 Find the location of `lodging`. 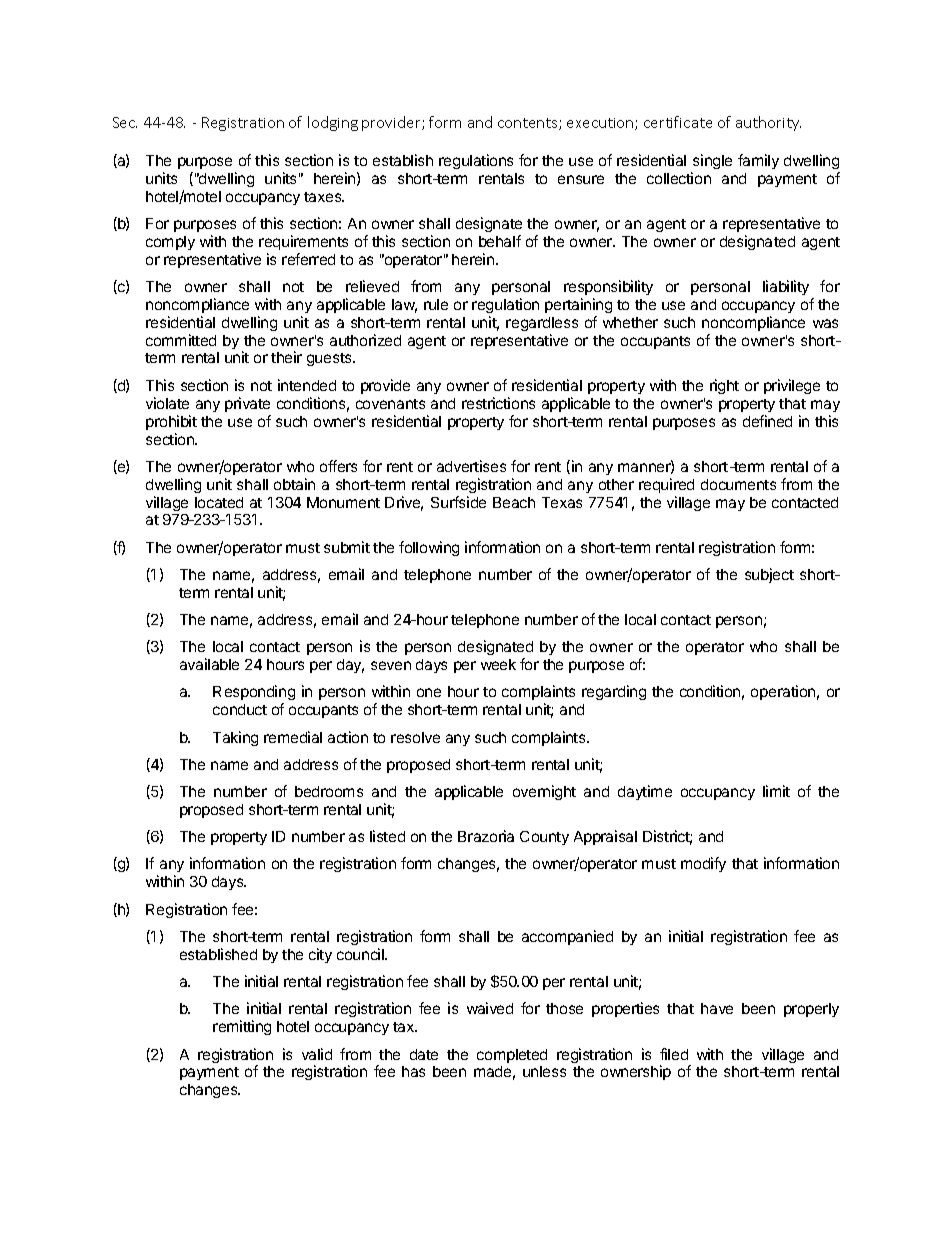

lodging is located at coordinates (333, 123).
